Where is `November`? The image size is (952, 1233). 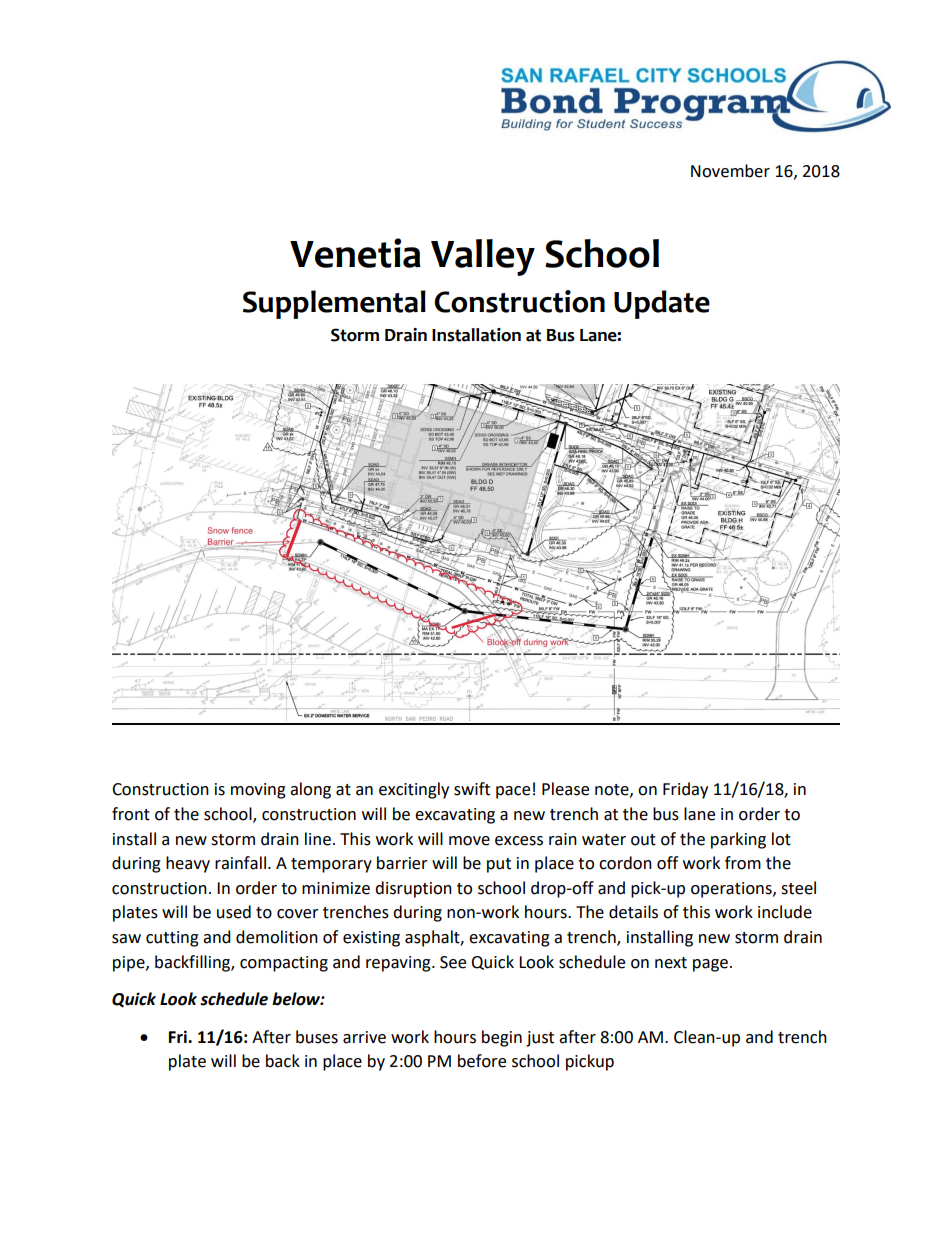 November is located at coordinates (730, 171).
